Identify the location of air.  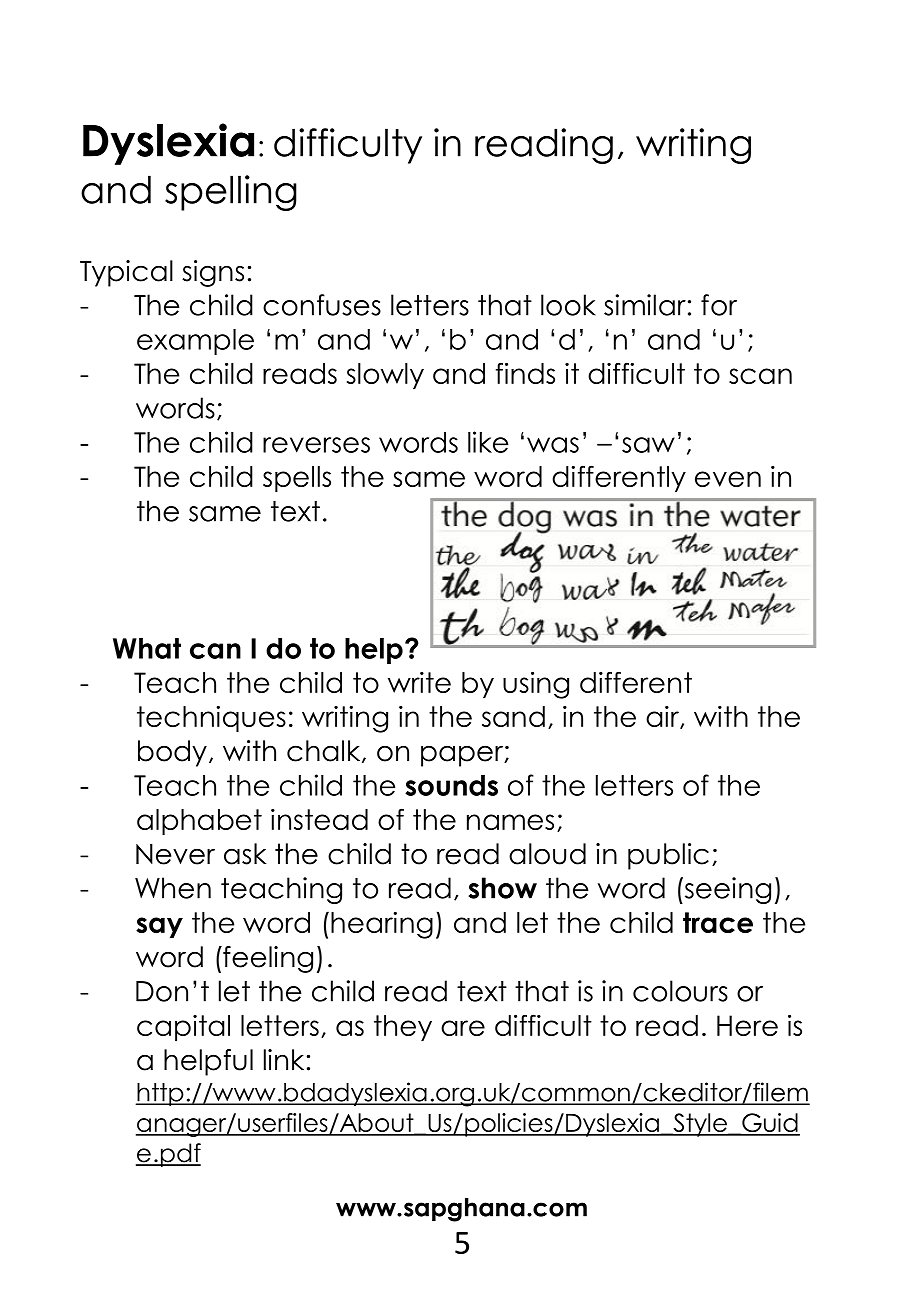
(663, 717).
